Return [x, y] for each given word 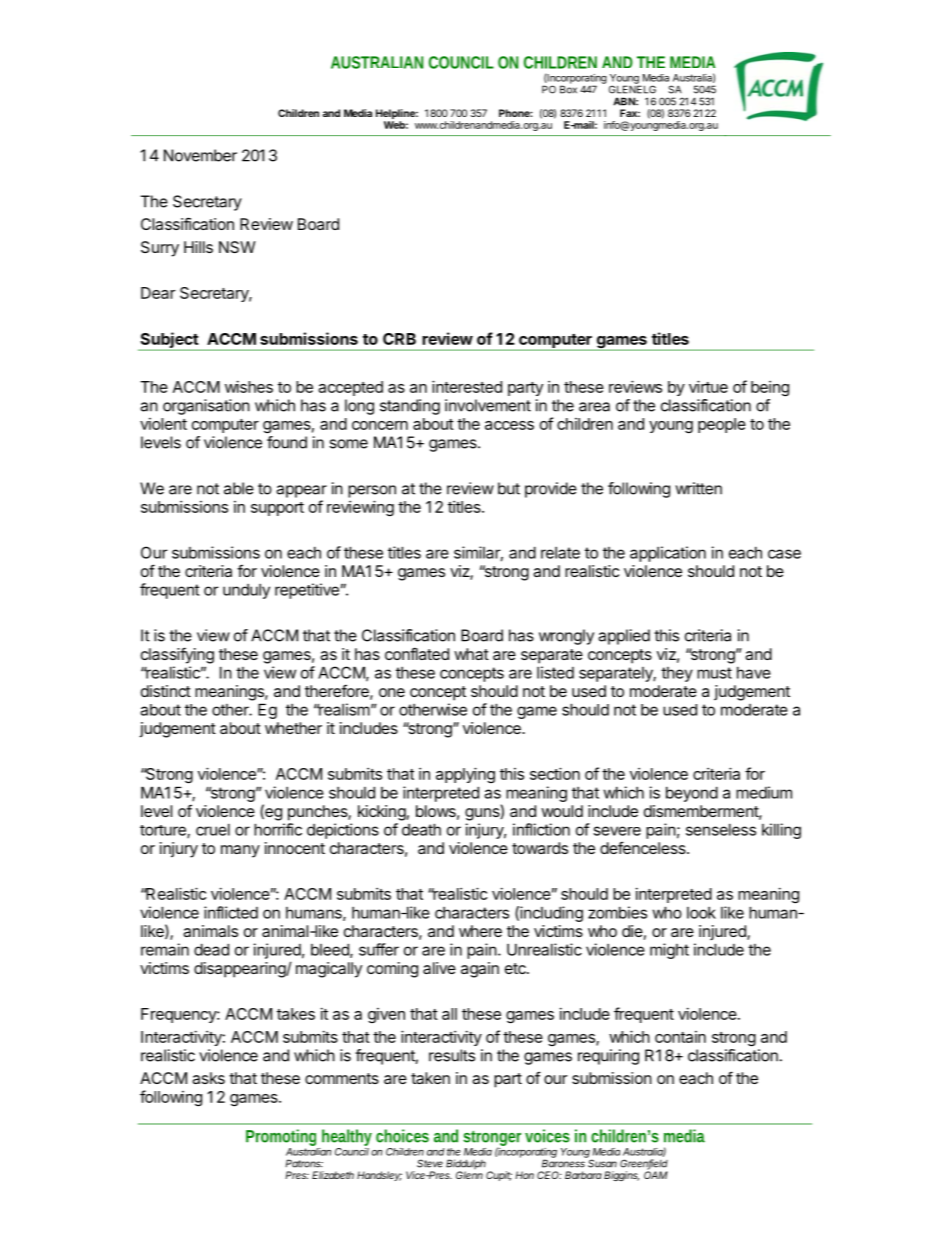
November [200, 155]
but [509, 488]
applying [465, 775]
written [698, 488]
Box [568, 88]
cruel [213, 829]
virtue [708, 386]
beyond [692, 794]
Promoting [283, 1139]
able [239, 488]
